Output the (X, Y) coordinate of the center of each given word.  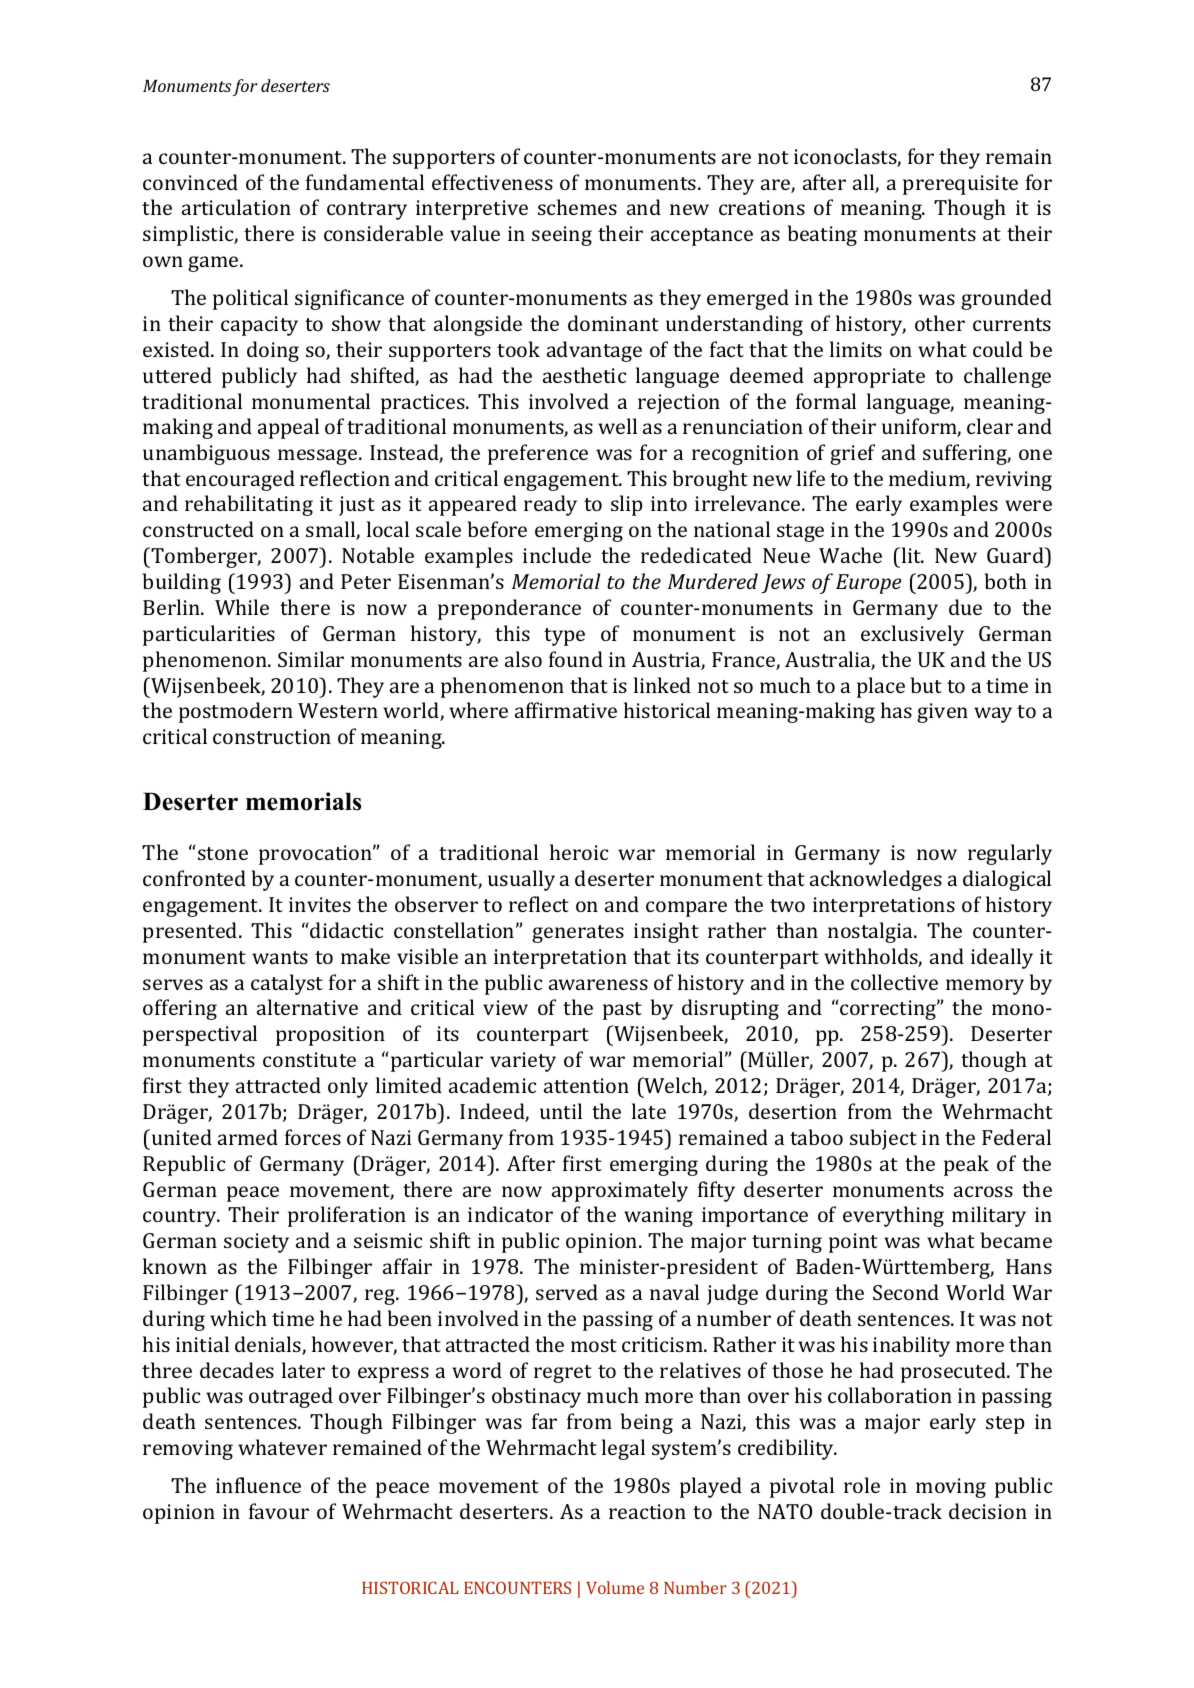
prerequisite (960, 185)
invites (320, 904)
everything (893, 1216)
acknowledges (876, 880)
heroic (579, 852)
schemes (577, 207)
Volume (615, 1587)
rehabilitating (249, 505)
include (557, 555)
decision (988, 1511)
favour (279, 1511)
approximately (620, 1191)
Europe (868, 584)
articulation (236, 207)
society (256, 1243)
